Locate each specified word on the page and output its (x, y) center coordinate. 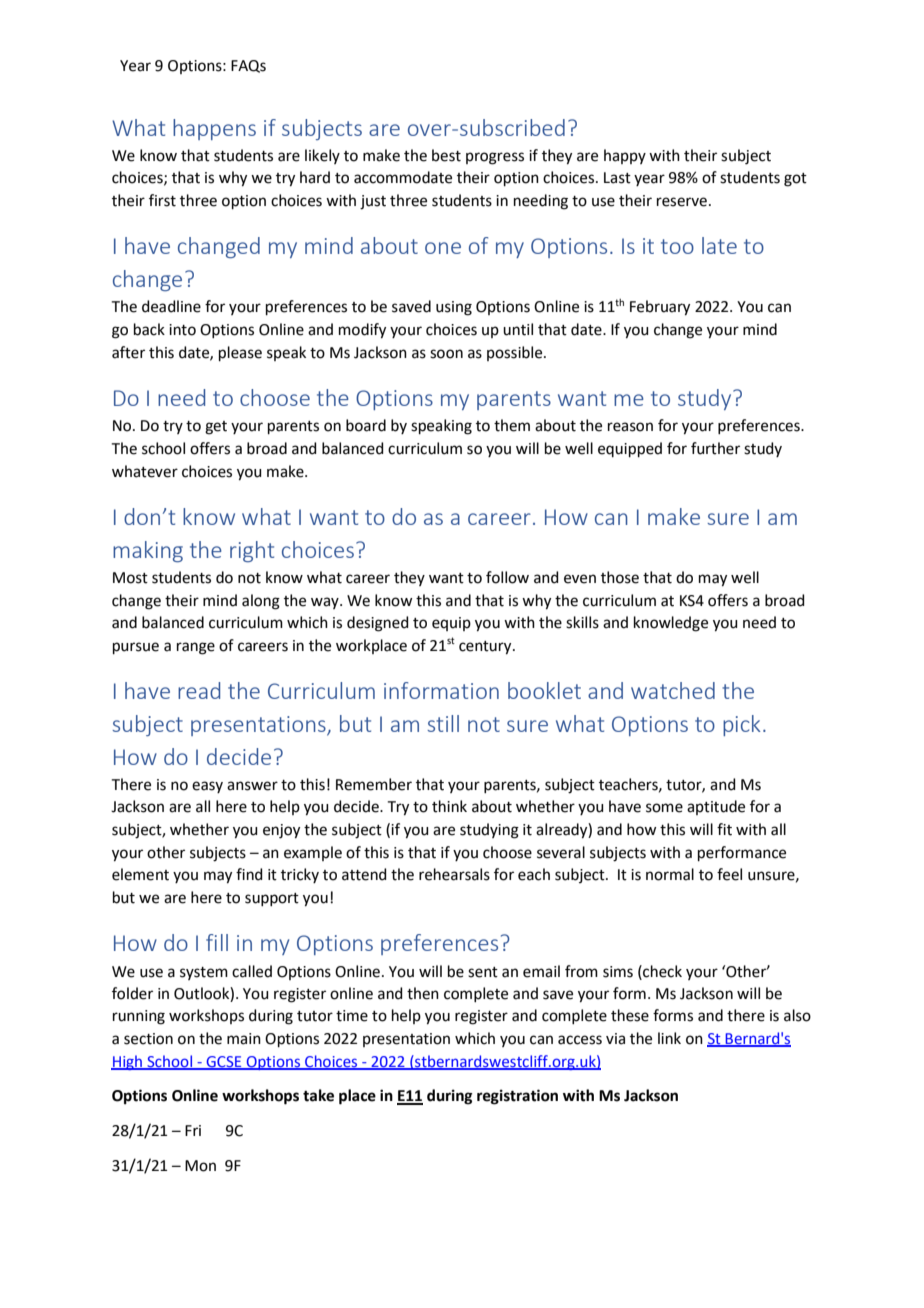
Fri (193, 1130)
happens (214, 129)
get (216, 428)
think (449, 806)
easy (207, 787)
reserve (682, 202)
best (446, 155)
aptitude (716, 807)
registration (517, 1097)
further (715, 448)
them (512, 425)
